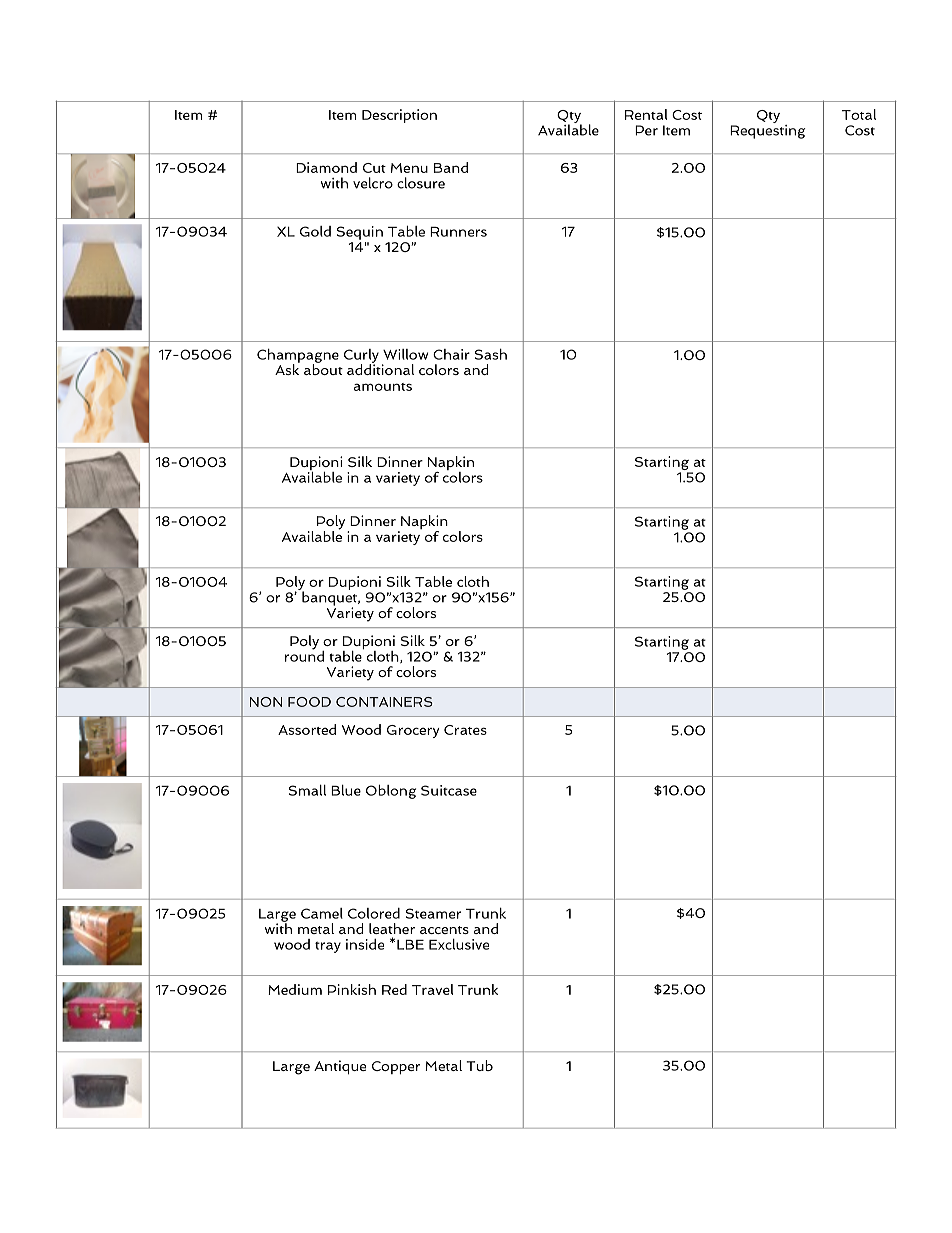 This document has width=952, height=1233. I want to click on Cut, so click(374, 168).
